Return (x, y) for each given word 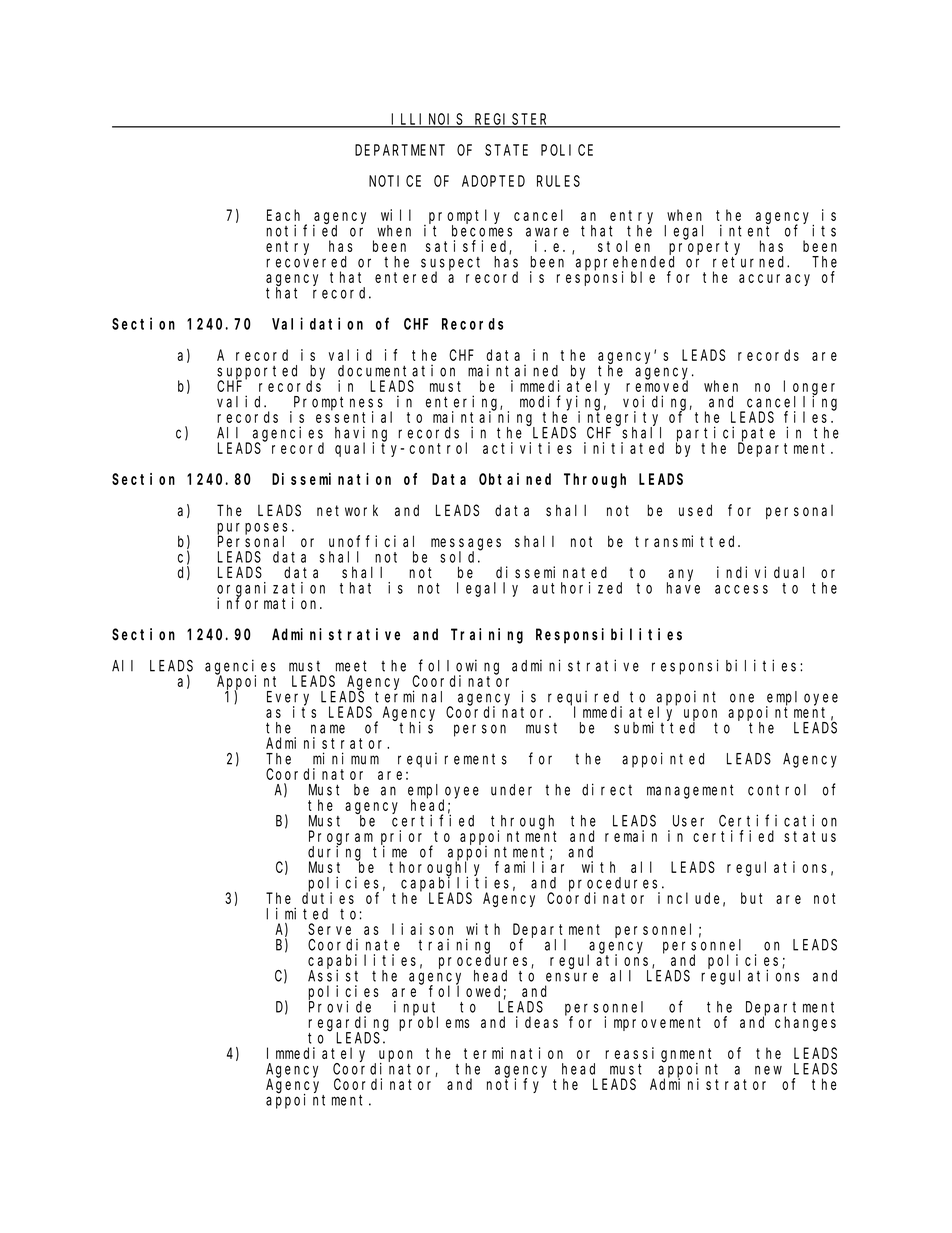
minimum (346, 758)
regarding (348, 1024)
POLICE (567, 150)
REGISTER (511, 120)
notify (515, 1085)
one (742, 698)
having (361, 434)
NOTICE (395, 181)
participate (725, 434)
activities (527, 448)
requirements (452, 760)
